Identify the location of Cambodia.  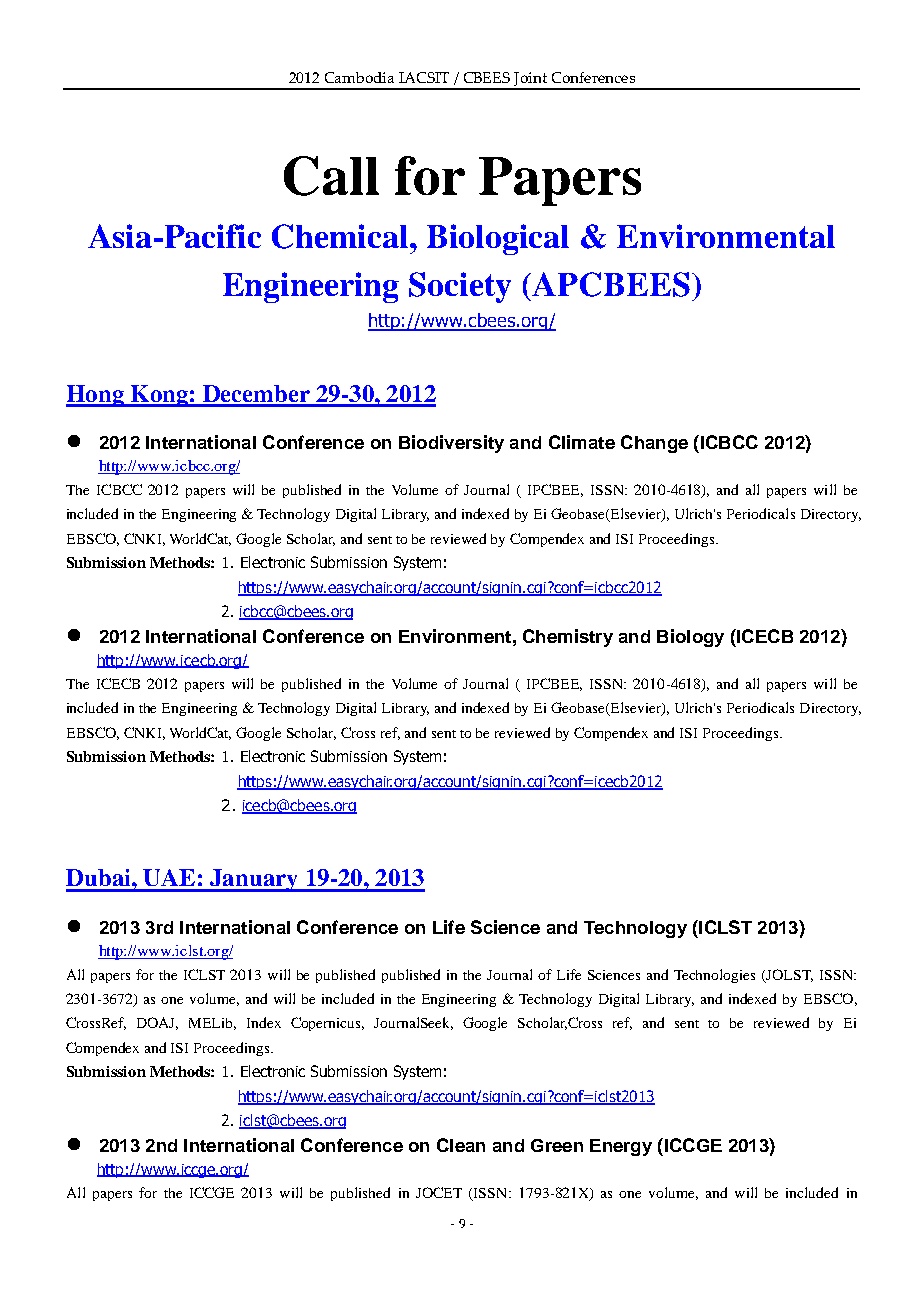
(359, 77).
